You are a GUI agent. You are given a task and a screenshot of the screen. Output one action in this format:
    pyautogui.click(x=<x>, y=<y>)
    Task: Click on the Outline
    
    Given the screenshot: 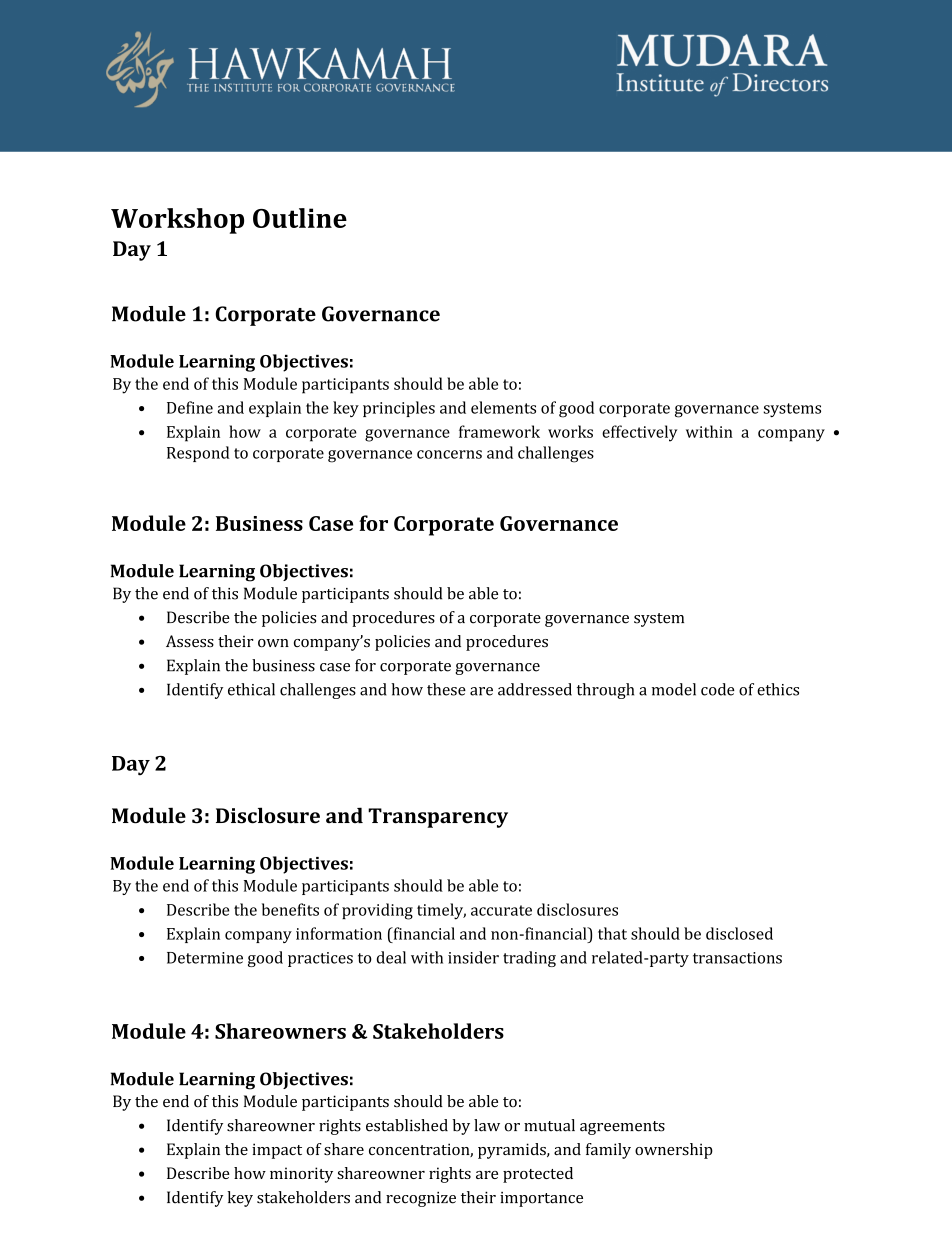 What is the action you would take?
    pyautogui.click(x=300, y=218)
